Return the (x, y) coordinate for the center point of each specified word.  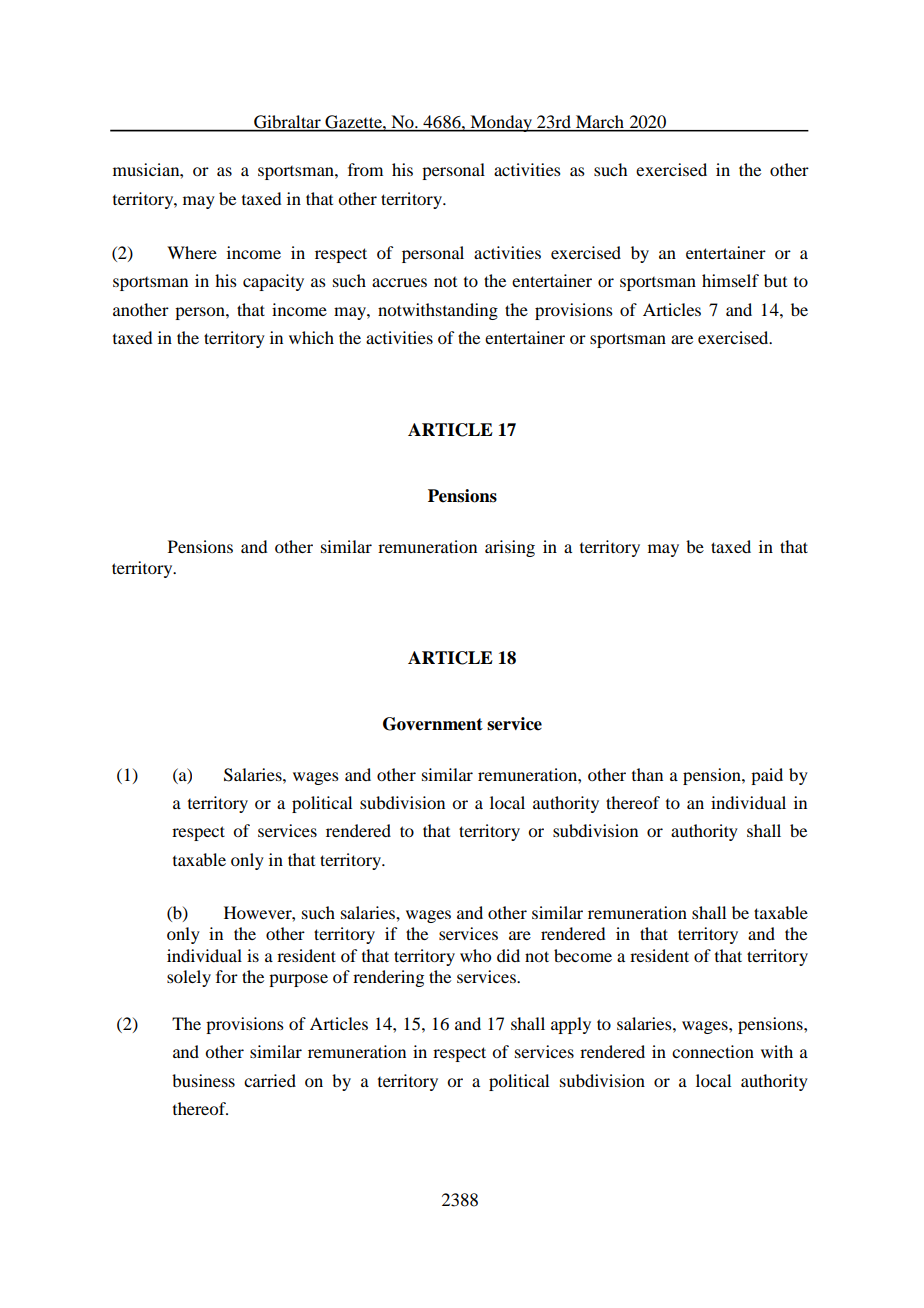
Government (433, 724)
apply (571, 1025)
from (365, 169)
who (475, 955)
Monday (501, 123)
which (311, 337)
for (227, 976)
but (775, 280)
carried (270, 1080)
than (647, 774)
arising (510, 548)
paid (767, 776)
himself (730, 280)
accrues (399, 282)
